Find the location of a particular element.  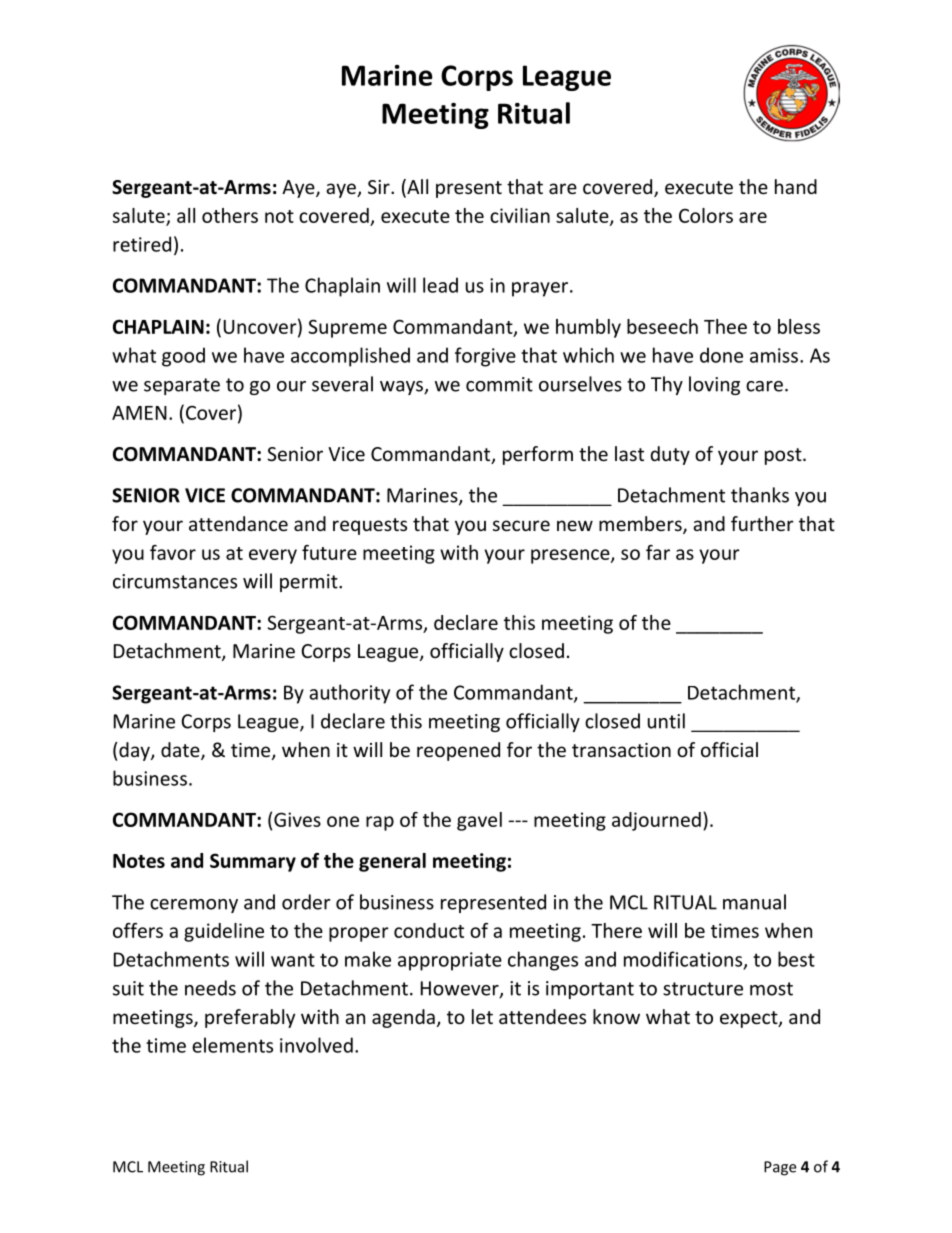

reopened is located at coordinates (458, 751).
